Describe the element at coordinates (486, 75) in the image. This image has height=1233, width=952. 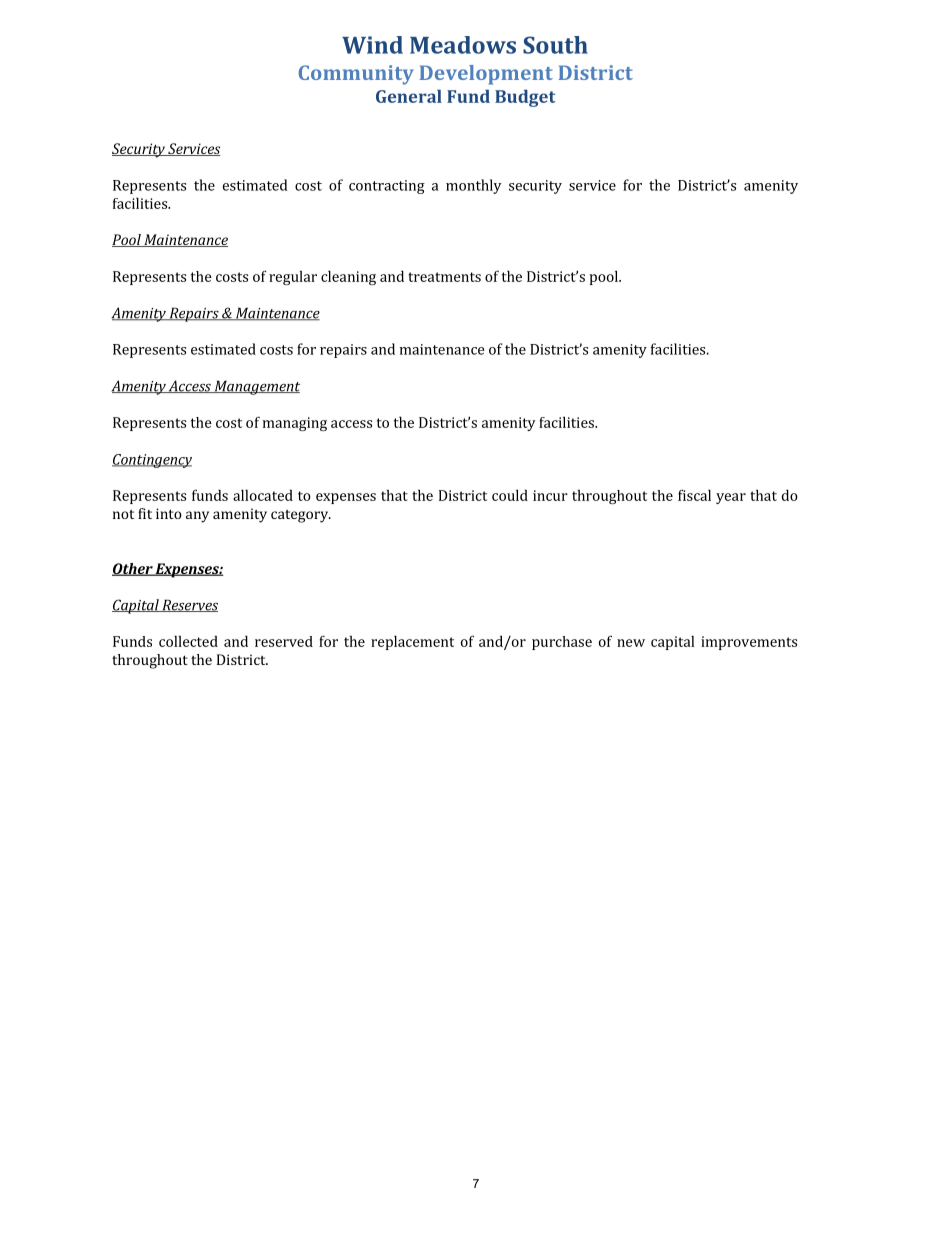
I see `Development` at that location.
